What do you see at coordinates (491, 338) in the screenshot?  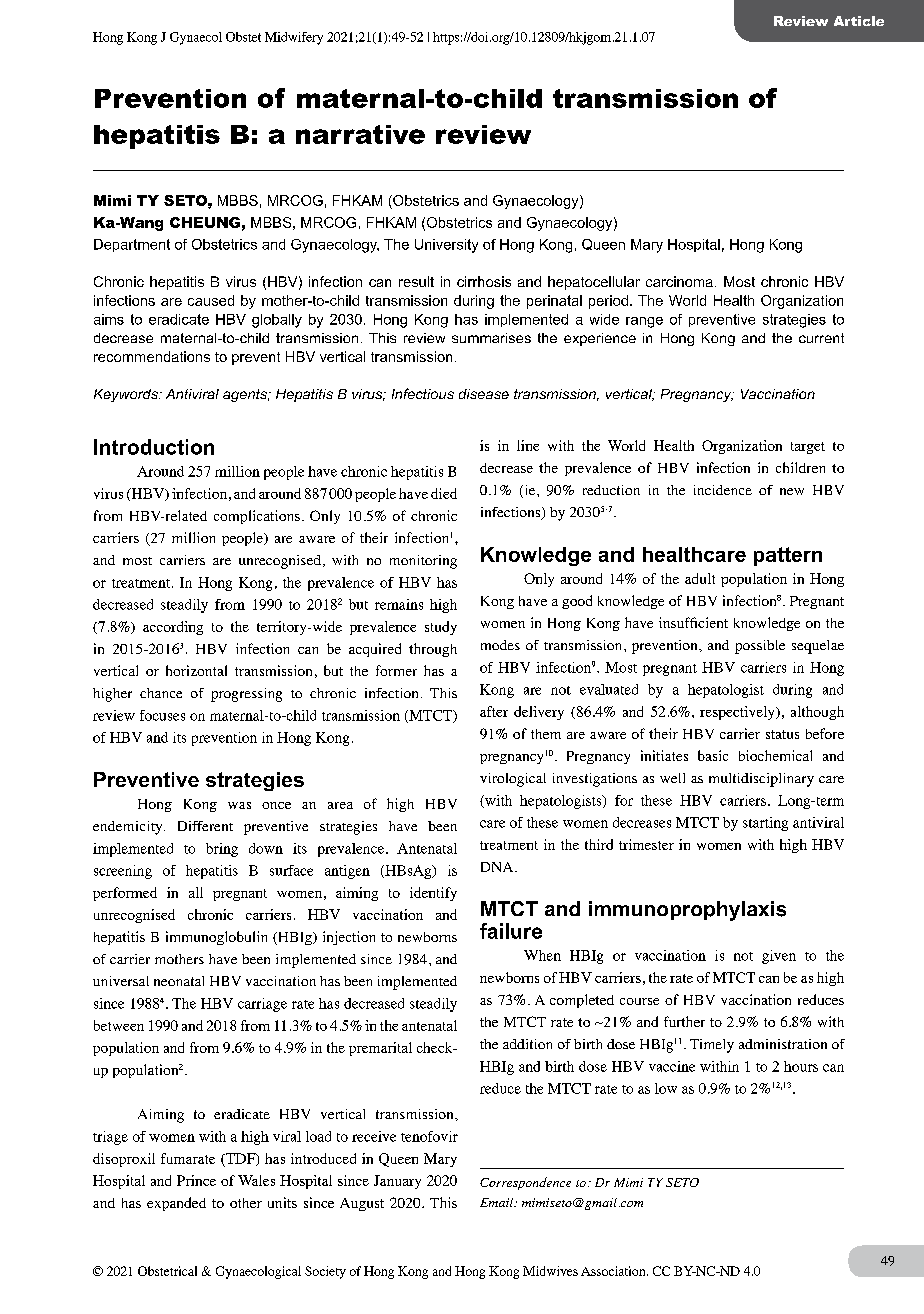 I see `summarises` at bounding box center [491, 338].
